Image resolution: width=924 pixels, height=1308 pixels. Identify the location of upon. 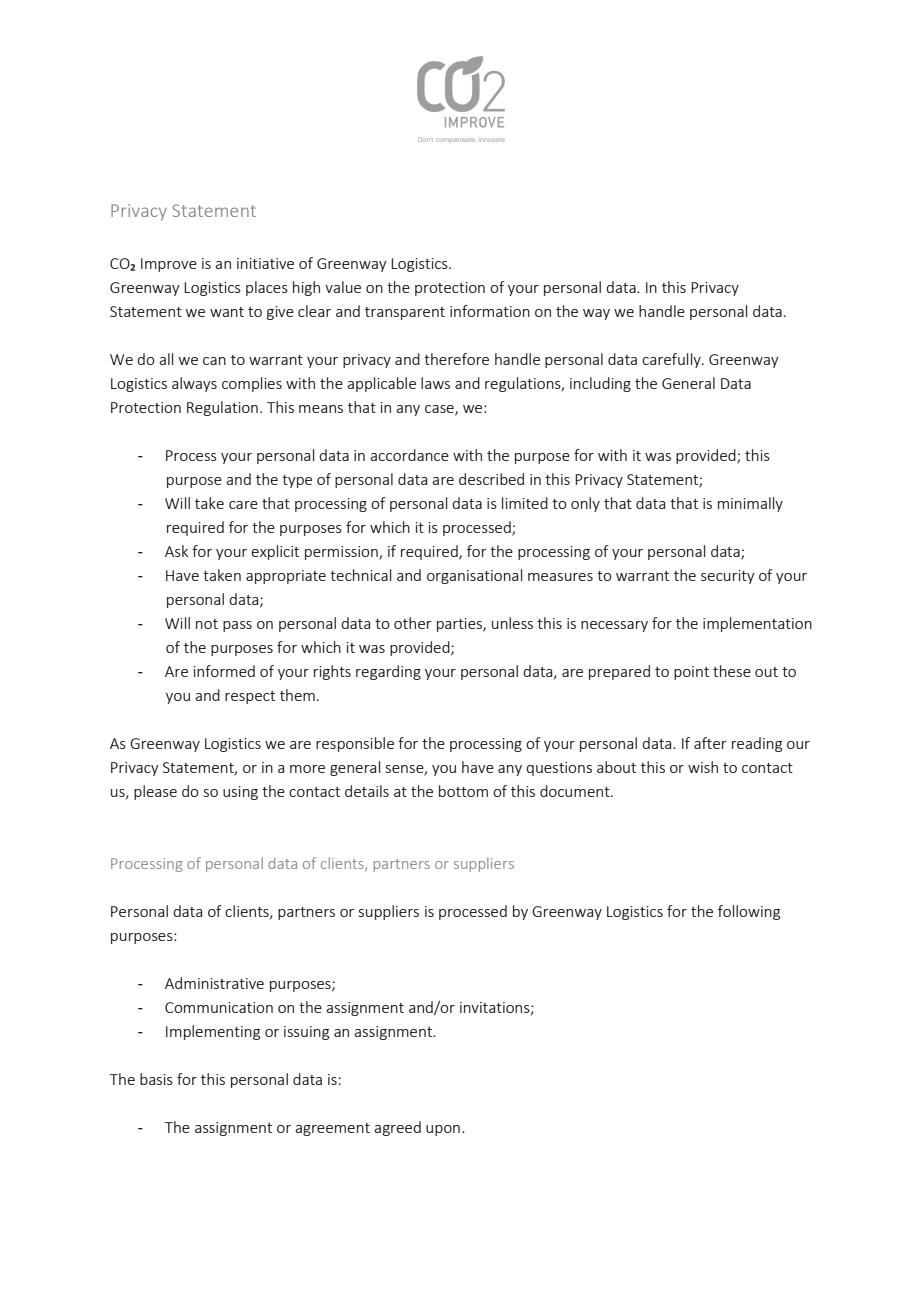
(443, 1130).
